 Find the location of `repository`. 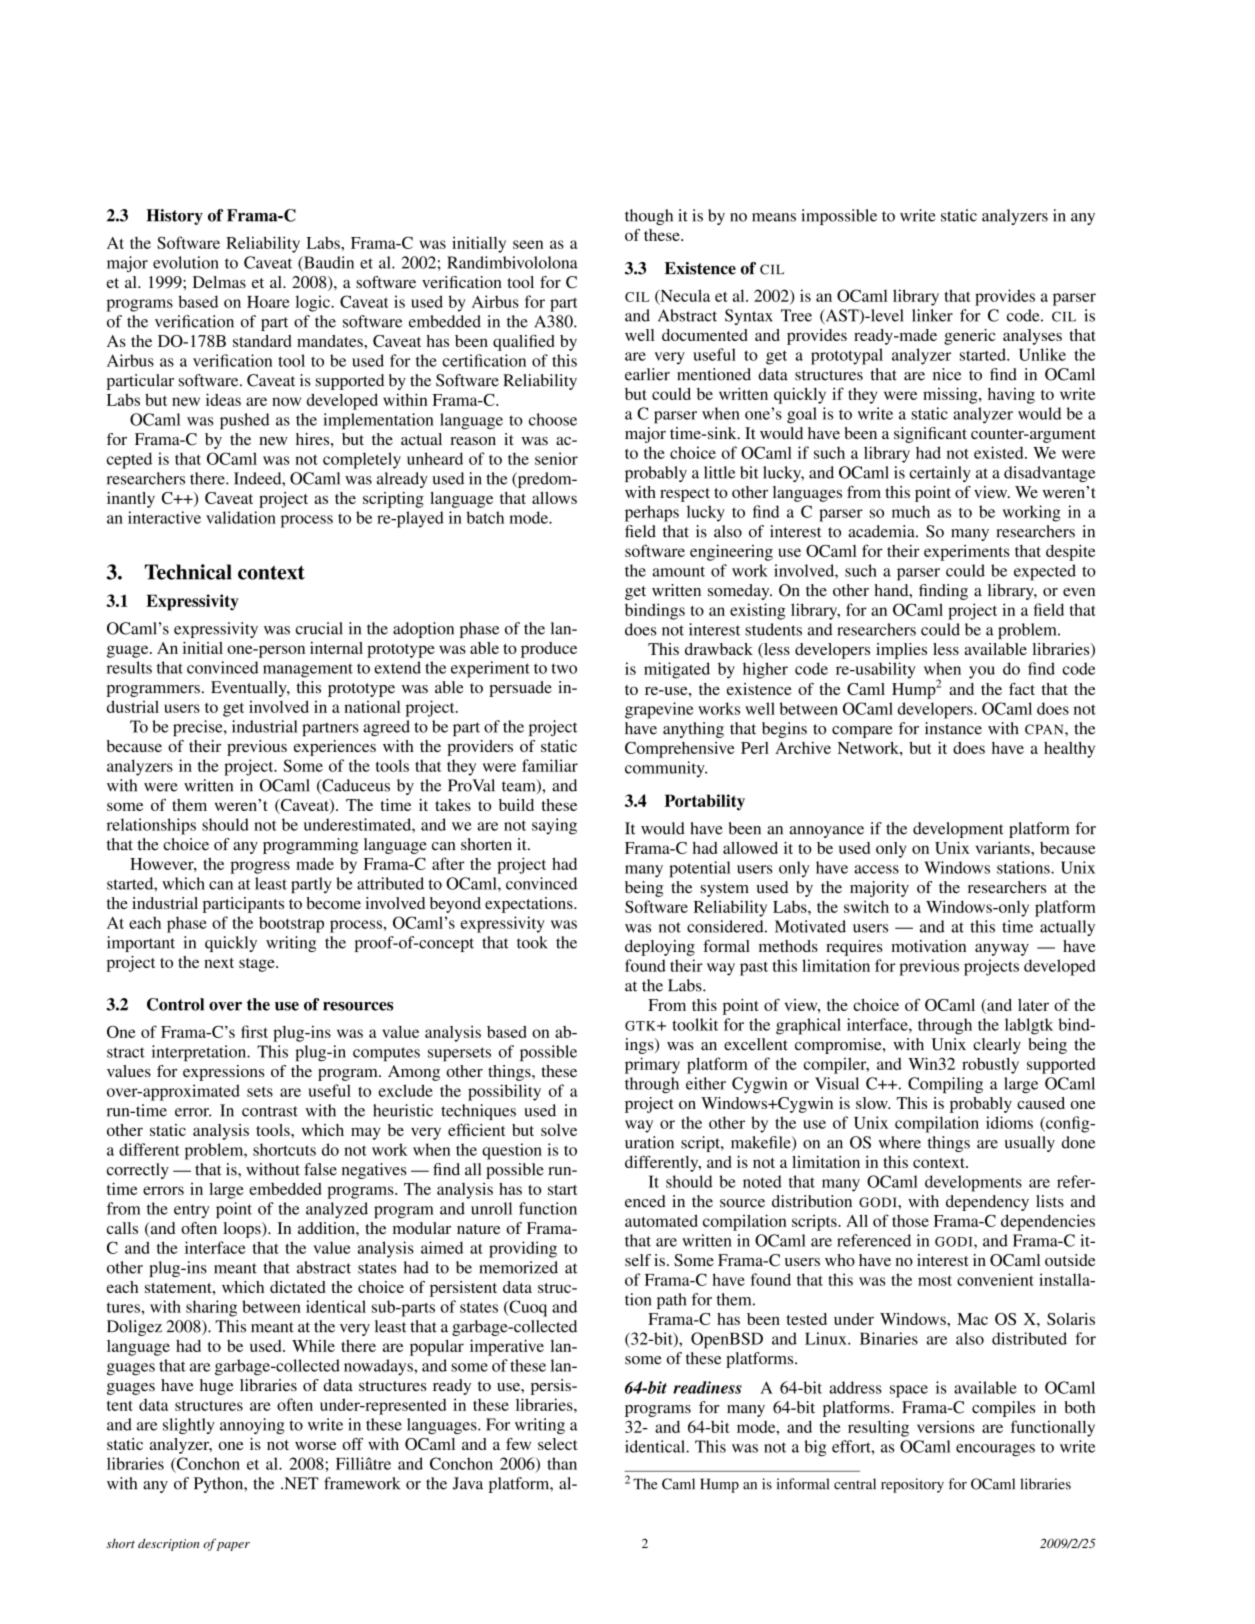

repository is located at coordinates (912, 1485).
